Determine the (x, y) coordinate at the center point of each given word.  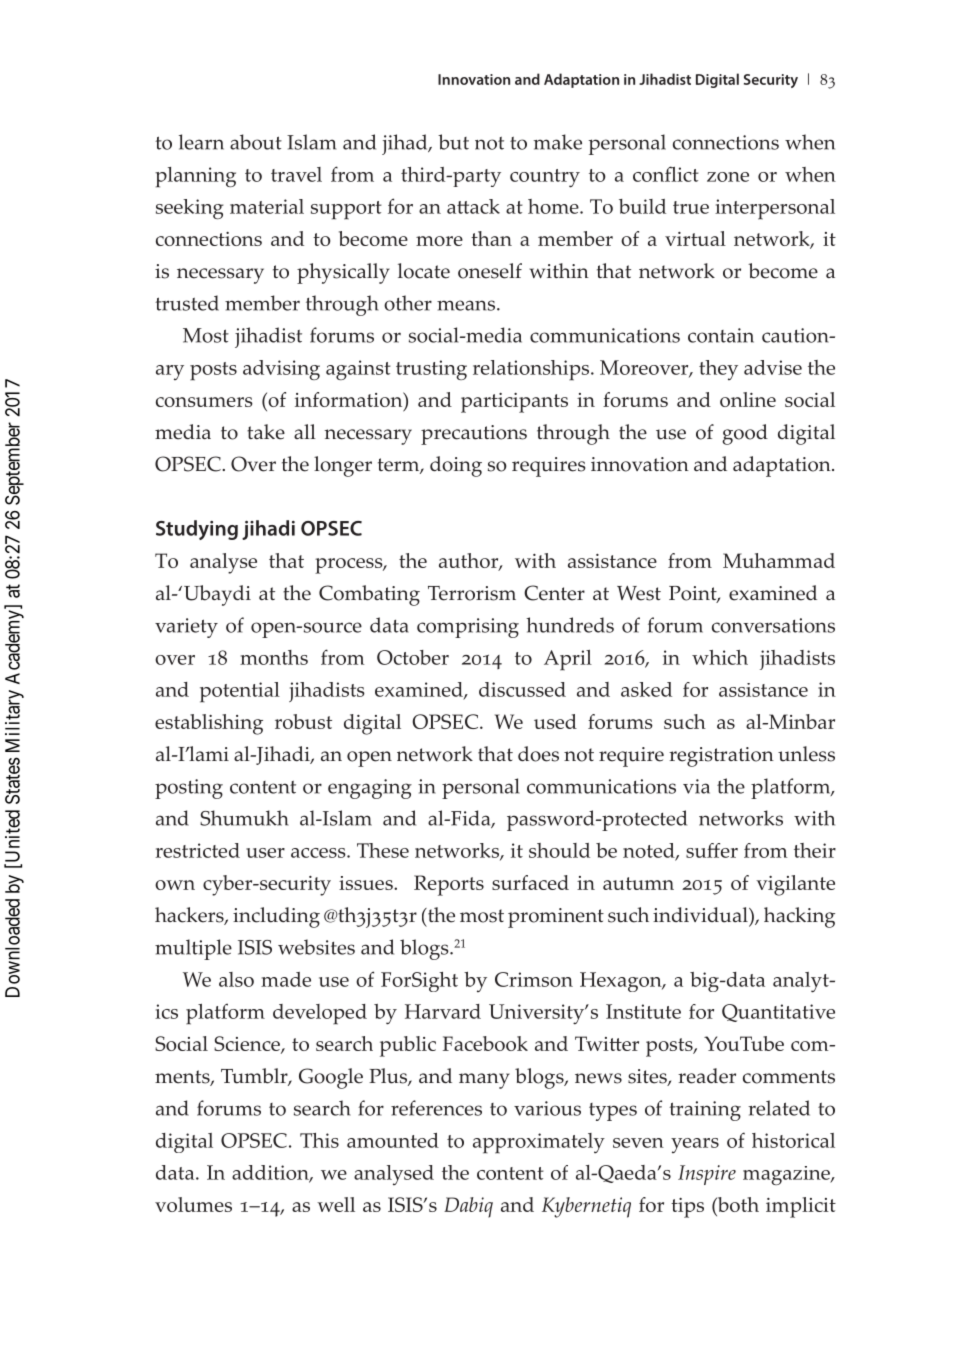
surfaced (530, 882)
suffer (712, 850)
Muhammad (779, 560)
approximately (539, 1143)
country (545, 178)
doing (456, 466)
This (319, 1140)
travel (296, 174)
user (265, 853)
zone (728, 177)
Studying (197, 530)
